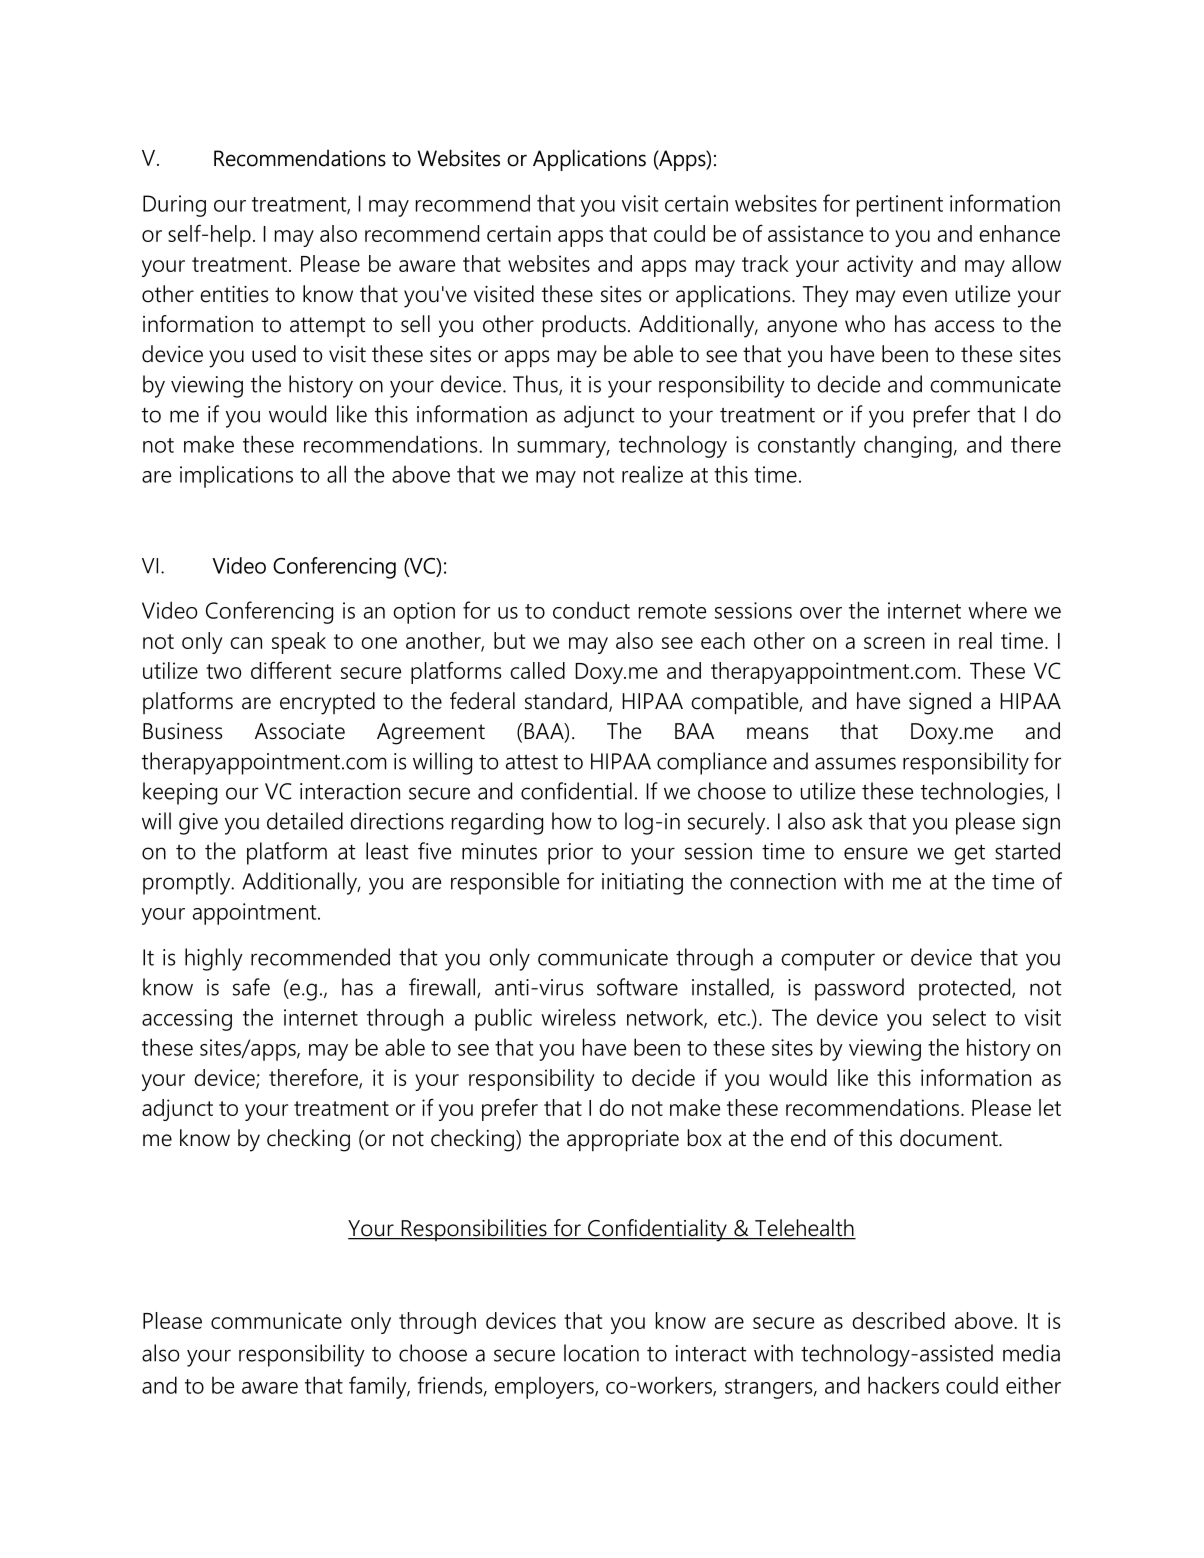  Describe the element at coordinates (584, 326) in the document. I see `products` at that location.
